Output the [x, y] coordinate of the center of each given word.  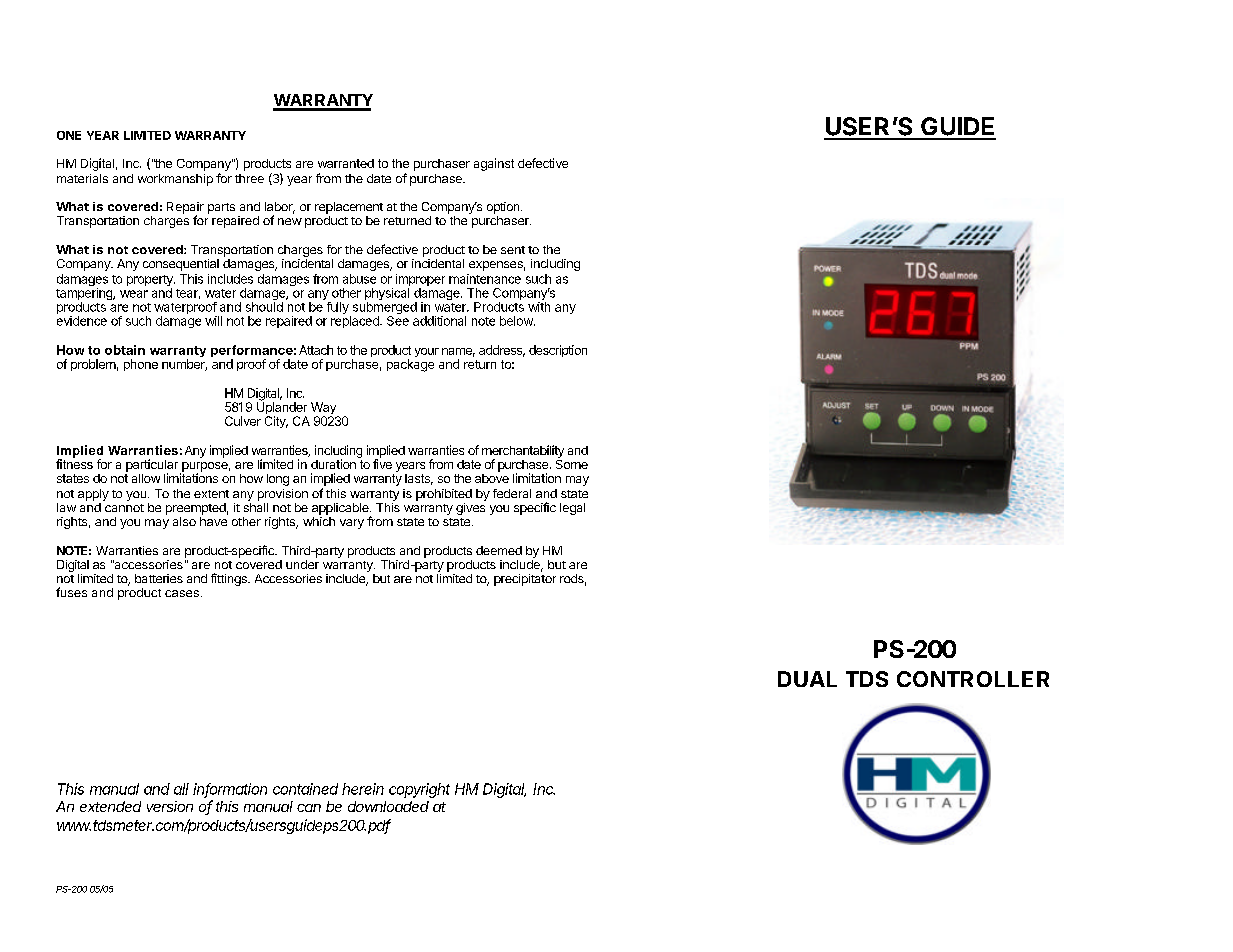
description [558, 351]
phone [141, 365]
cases [182, 593]
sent [513, 250]
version [170, 806]
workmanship [175, 180]
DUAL [807, 679]
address [502, 351]
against [494, 164]
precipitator [525, 580]
